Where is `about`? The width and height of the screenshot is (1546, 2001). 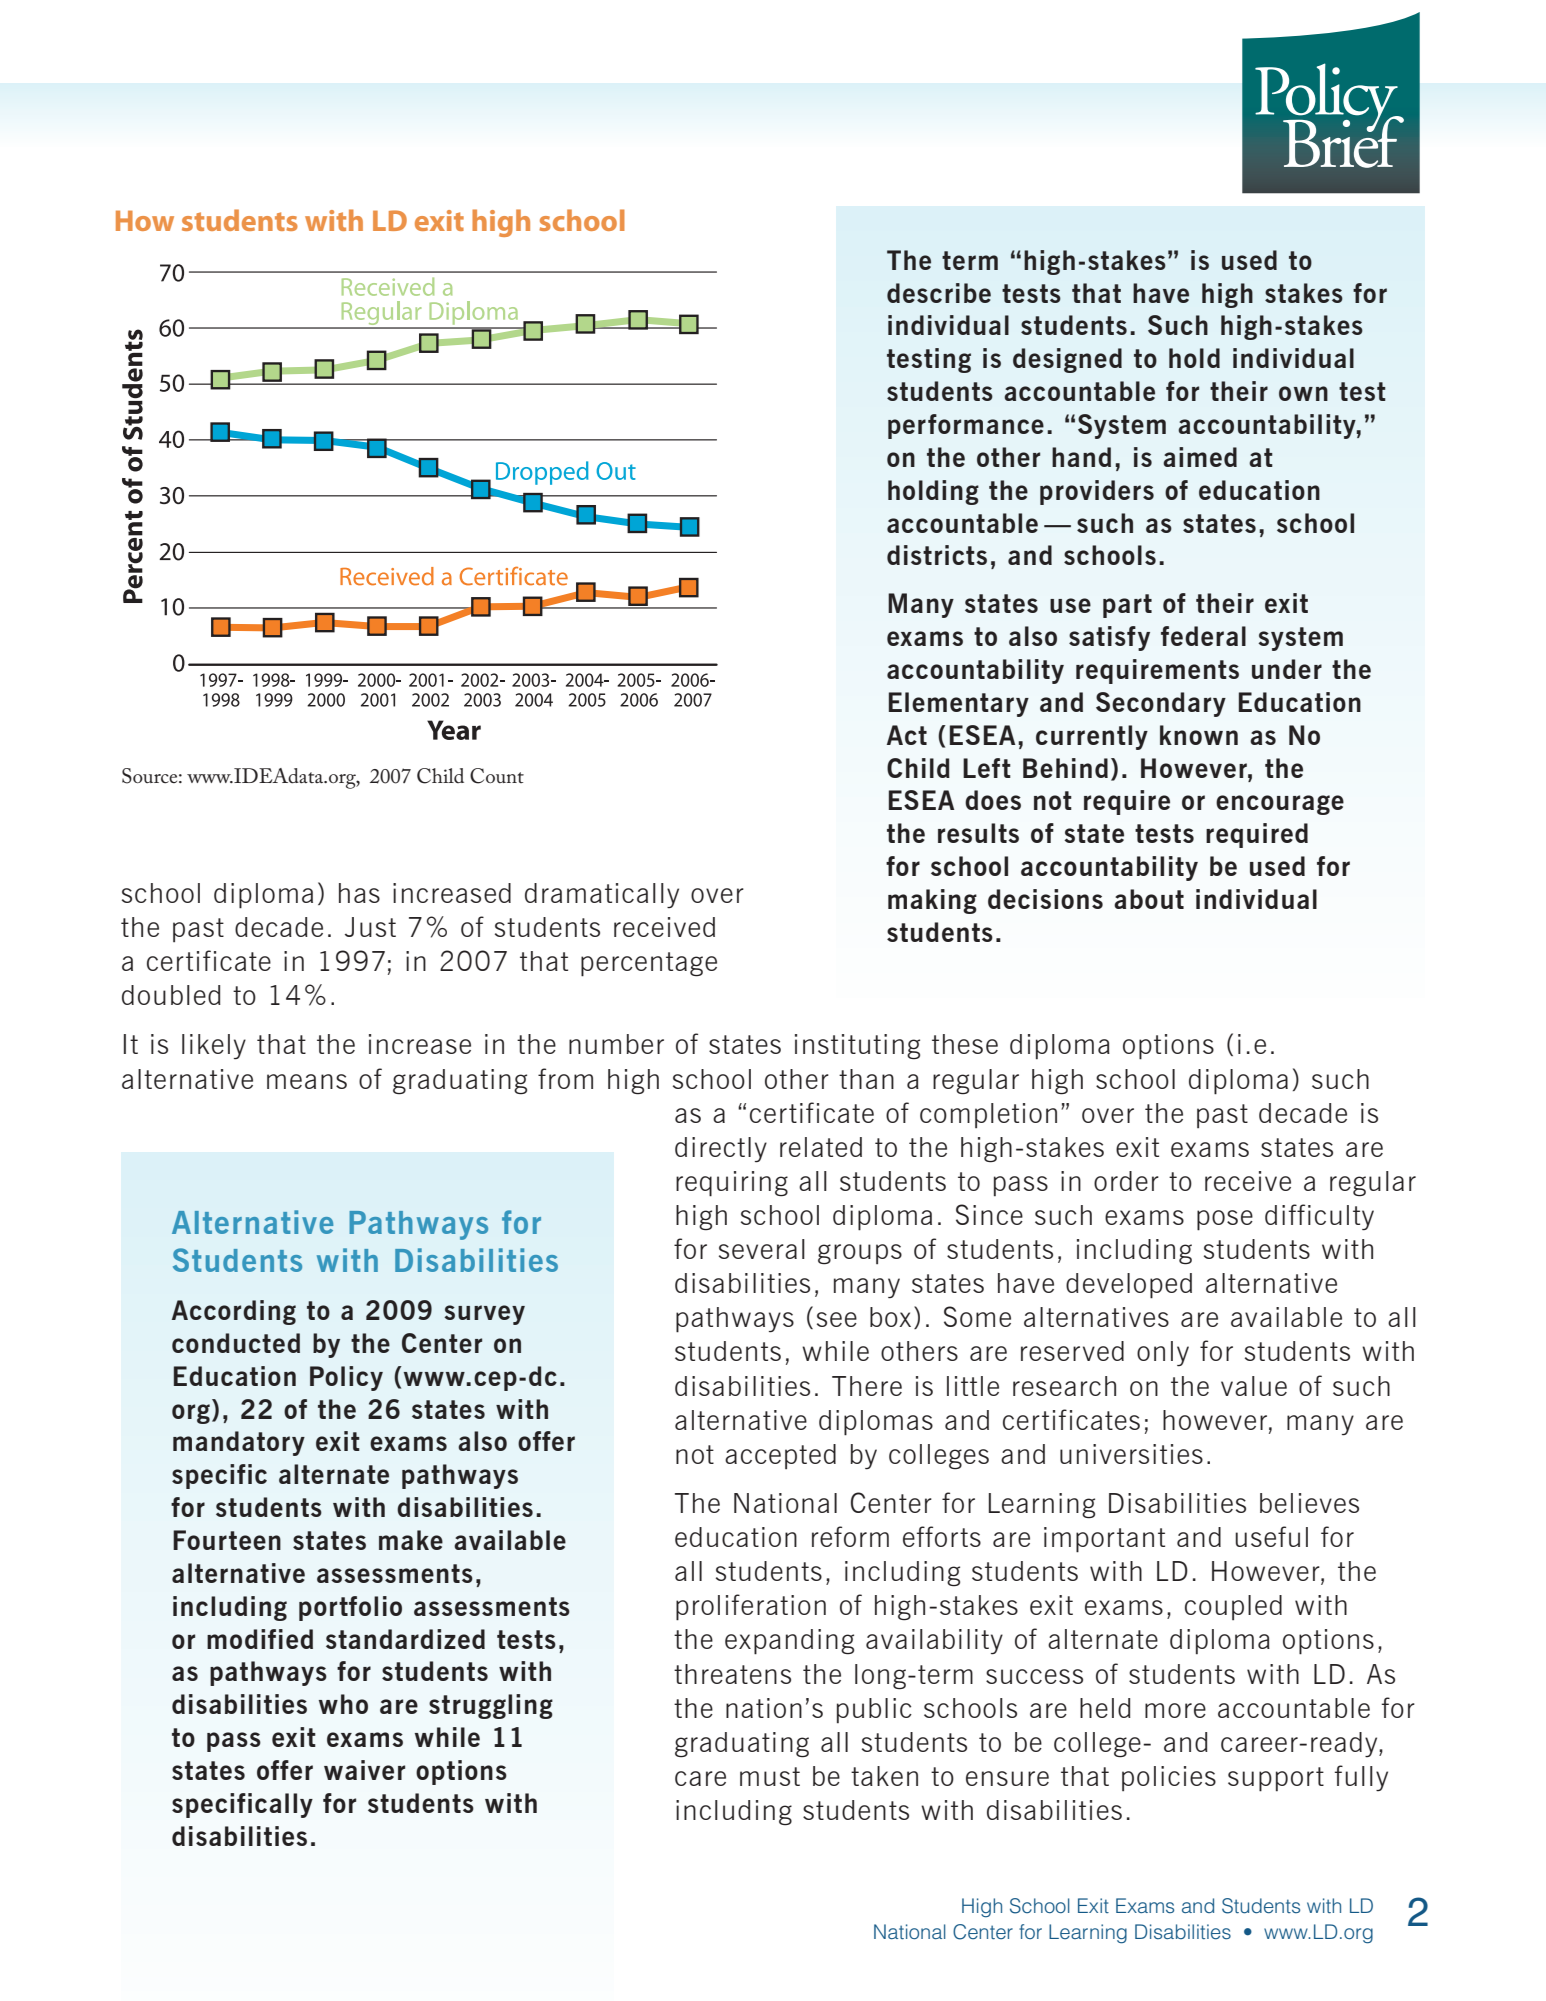 about is located at coordinates (1149, 899).
